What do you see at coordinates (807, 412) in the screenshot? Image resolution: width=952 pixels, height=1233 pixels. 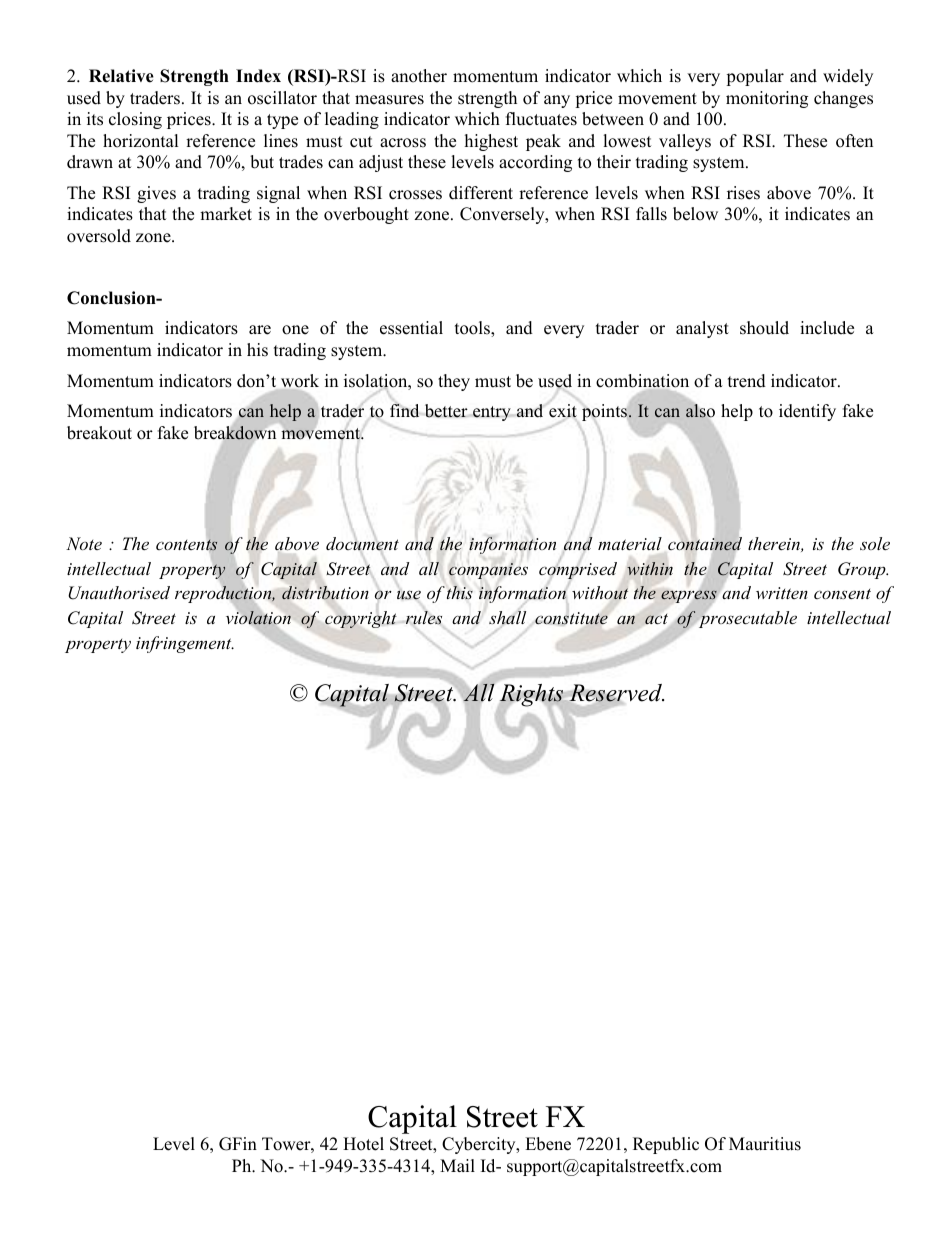 I see `identify` at bounding box center [807, 412].
